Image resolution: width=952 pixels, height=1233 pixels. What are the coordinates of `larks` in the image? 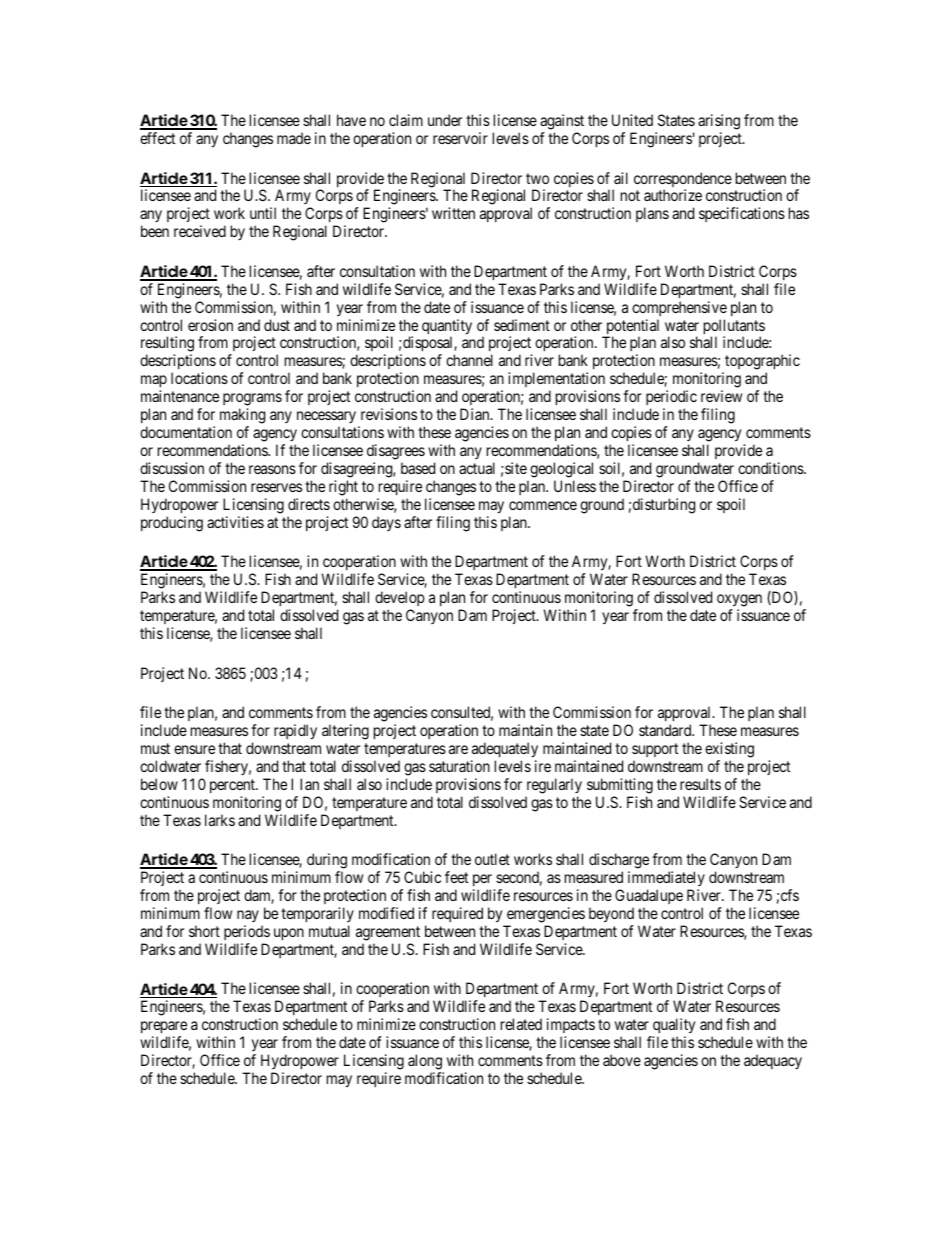 It's located at (220, 820).
